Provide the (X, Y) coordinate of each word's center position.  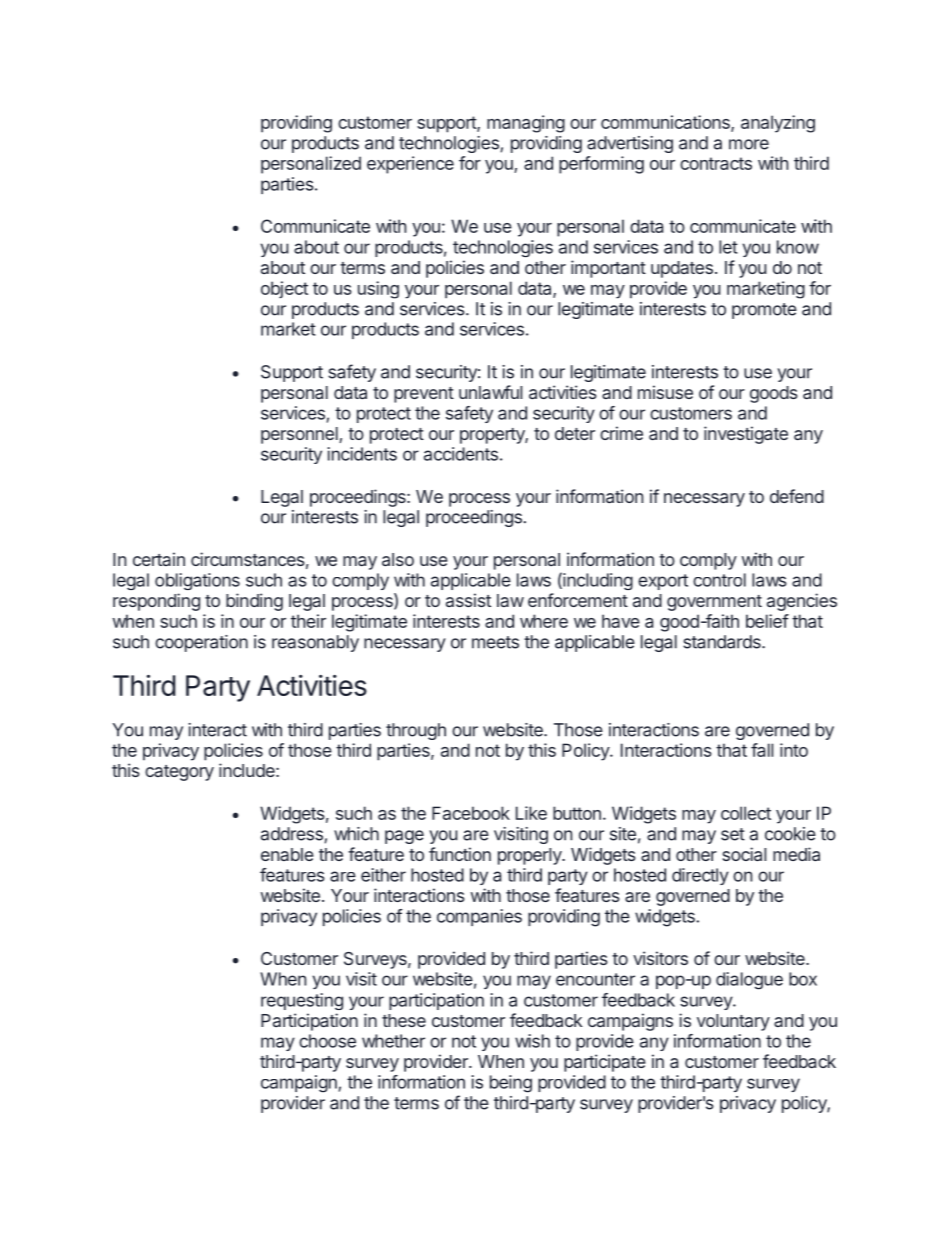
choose (327, 1041)
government (714, 603)
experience (410, 165)
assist (468, 600)
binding (254, 602)
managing (526, 124)
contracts (716, 163)
